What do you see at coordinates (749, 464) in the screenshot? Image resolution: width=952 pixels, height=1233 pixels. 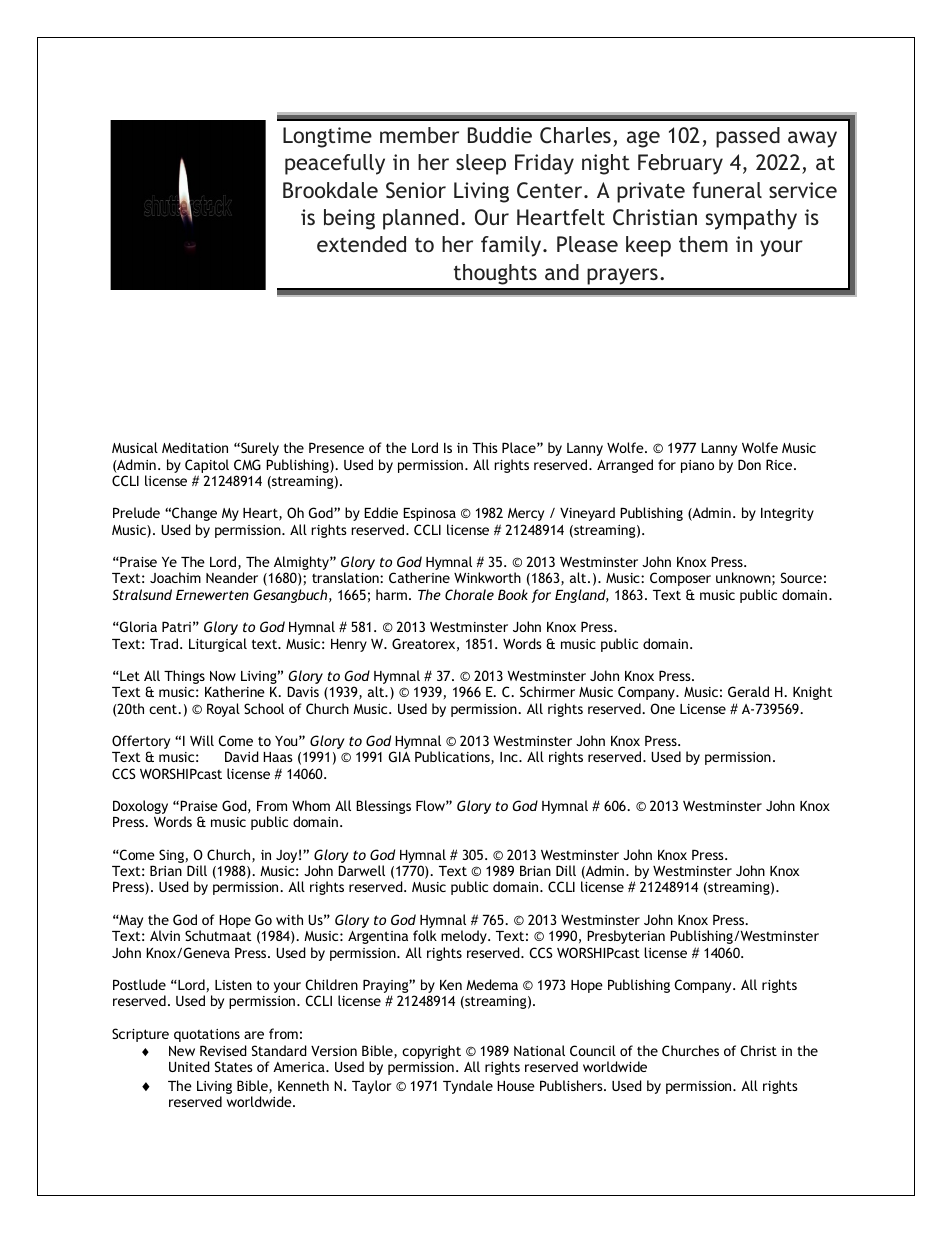 I see `Don` at bounding box center [749, 464].
